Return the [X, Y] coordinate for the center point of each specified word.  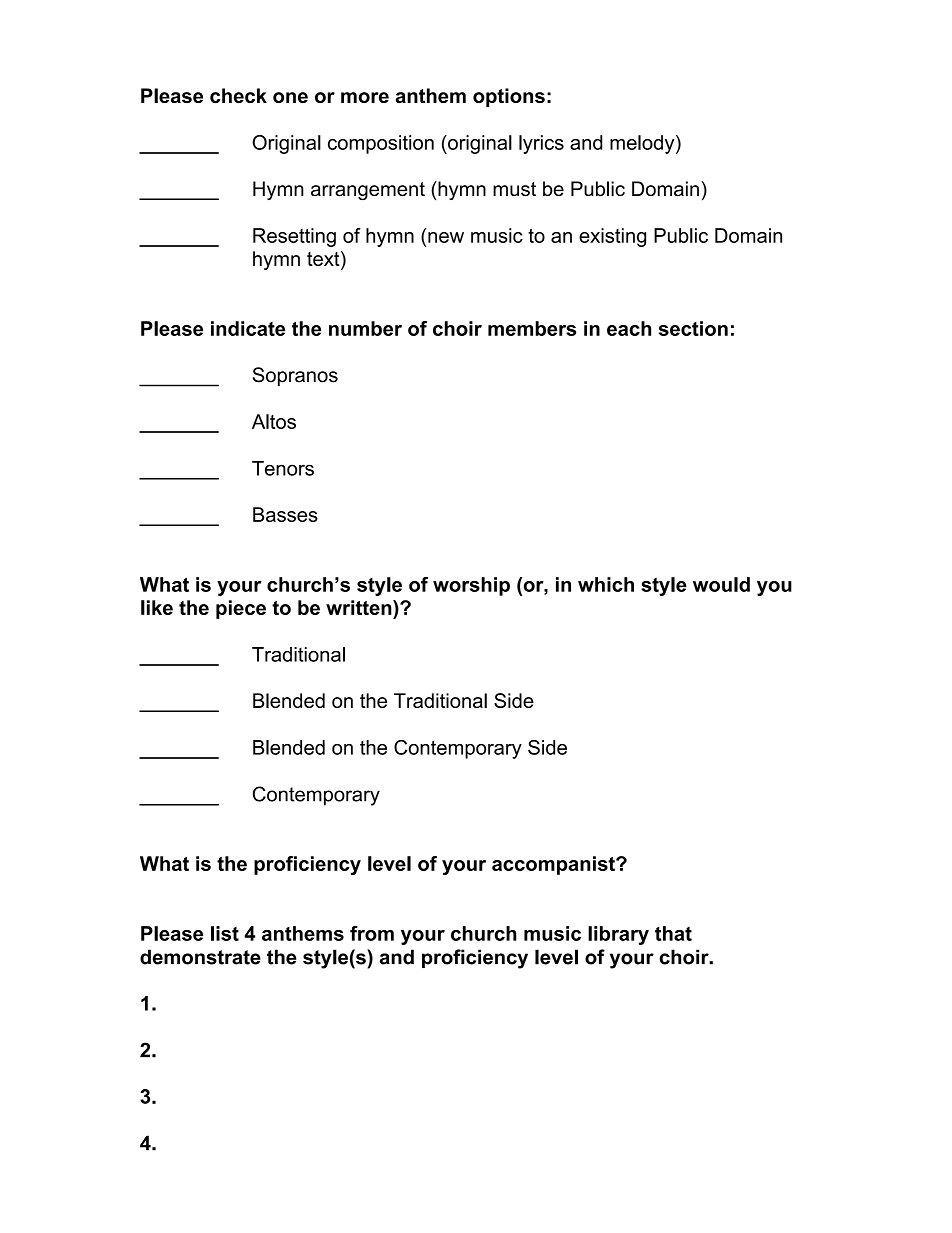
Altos [274, 421]
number [365, 328]
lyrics [541, 144]
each [629, 328]
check [238, 95]
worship [471, 586]
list [225, 933]
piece [241, 609]
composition [381, 144]
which [606, 584]
